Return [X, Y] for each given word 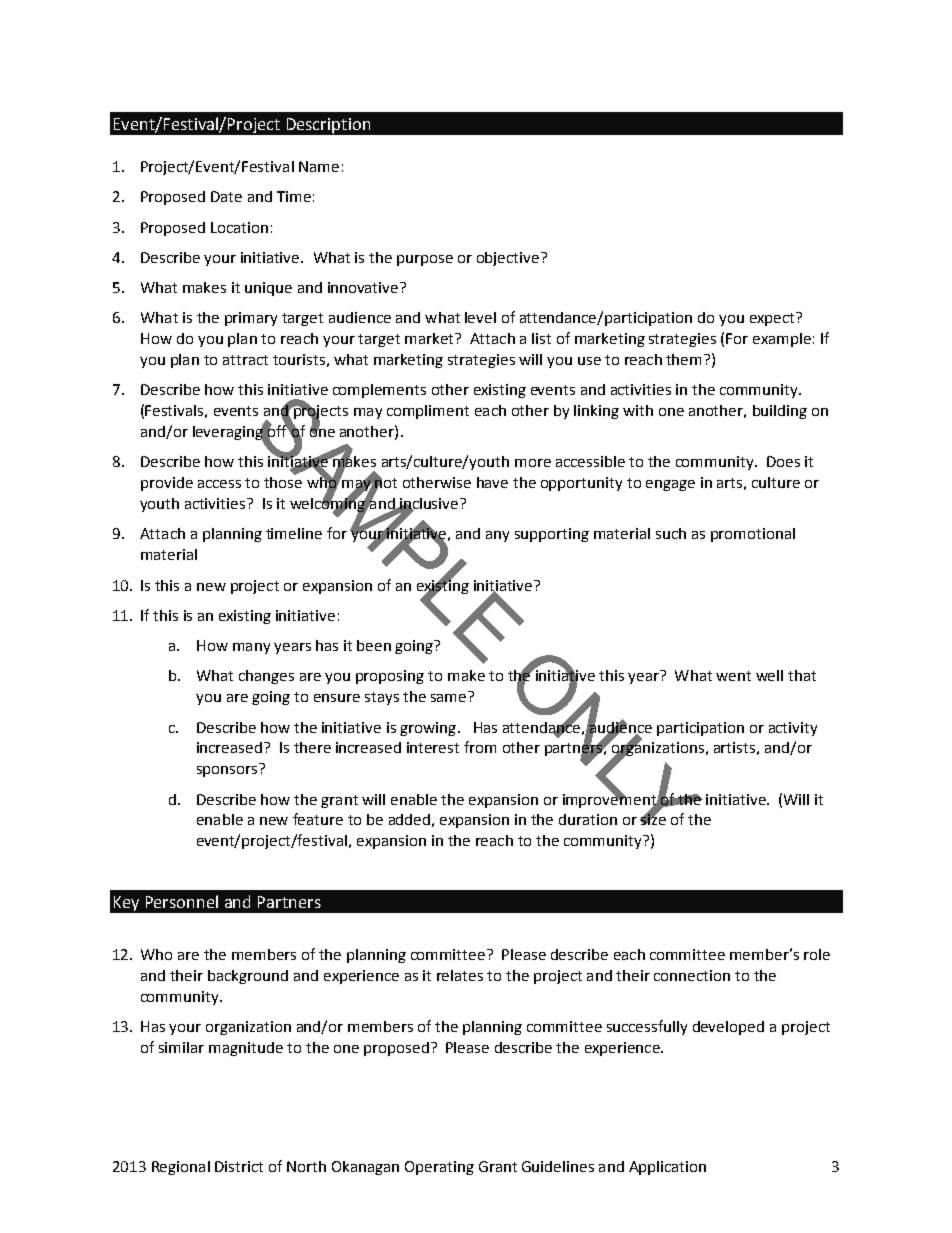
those [283, 481]
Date [226, 196]
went [733, 676]
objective [508, 259]
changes [266, 677]
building [780, 412]
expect [773, 319]
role [817, 954]
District [239, 1166]
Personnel [182, 901]
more [533, 463]
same [448, 698]
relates [460, 975]
